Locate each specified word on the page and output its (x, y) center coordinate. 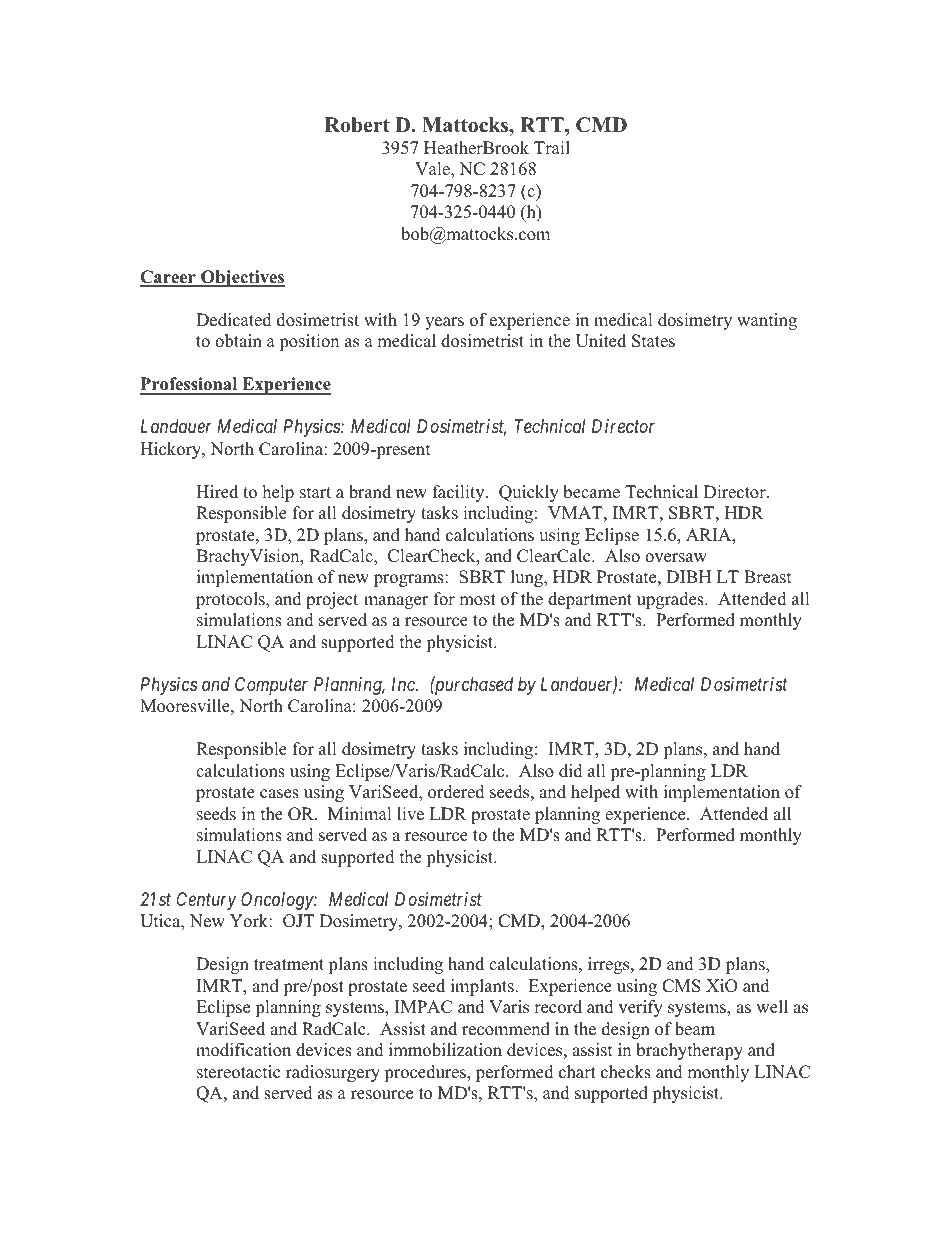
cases (279, 794)
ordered (456, 792)
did (571, 771)
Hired (217, 492)
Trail (552, 147)
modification (243, 1050)
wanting (767, 321)
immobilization (445, 1050)
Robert (357, 125)
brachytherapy (689, 1051)
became (591, 492)
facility (460, 493)
